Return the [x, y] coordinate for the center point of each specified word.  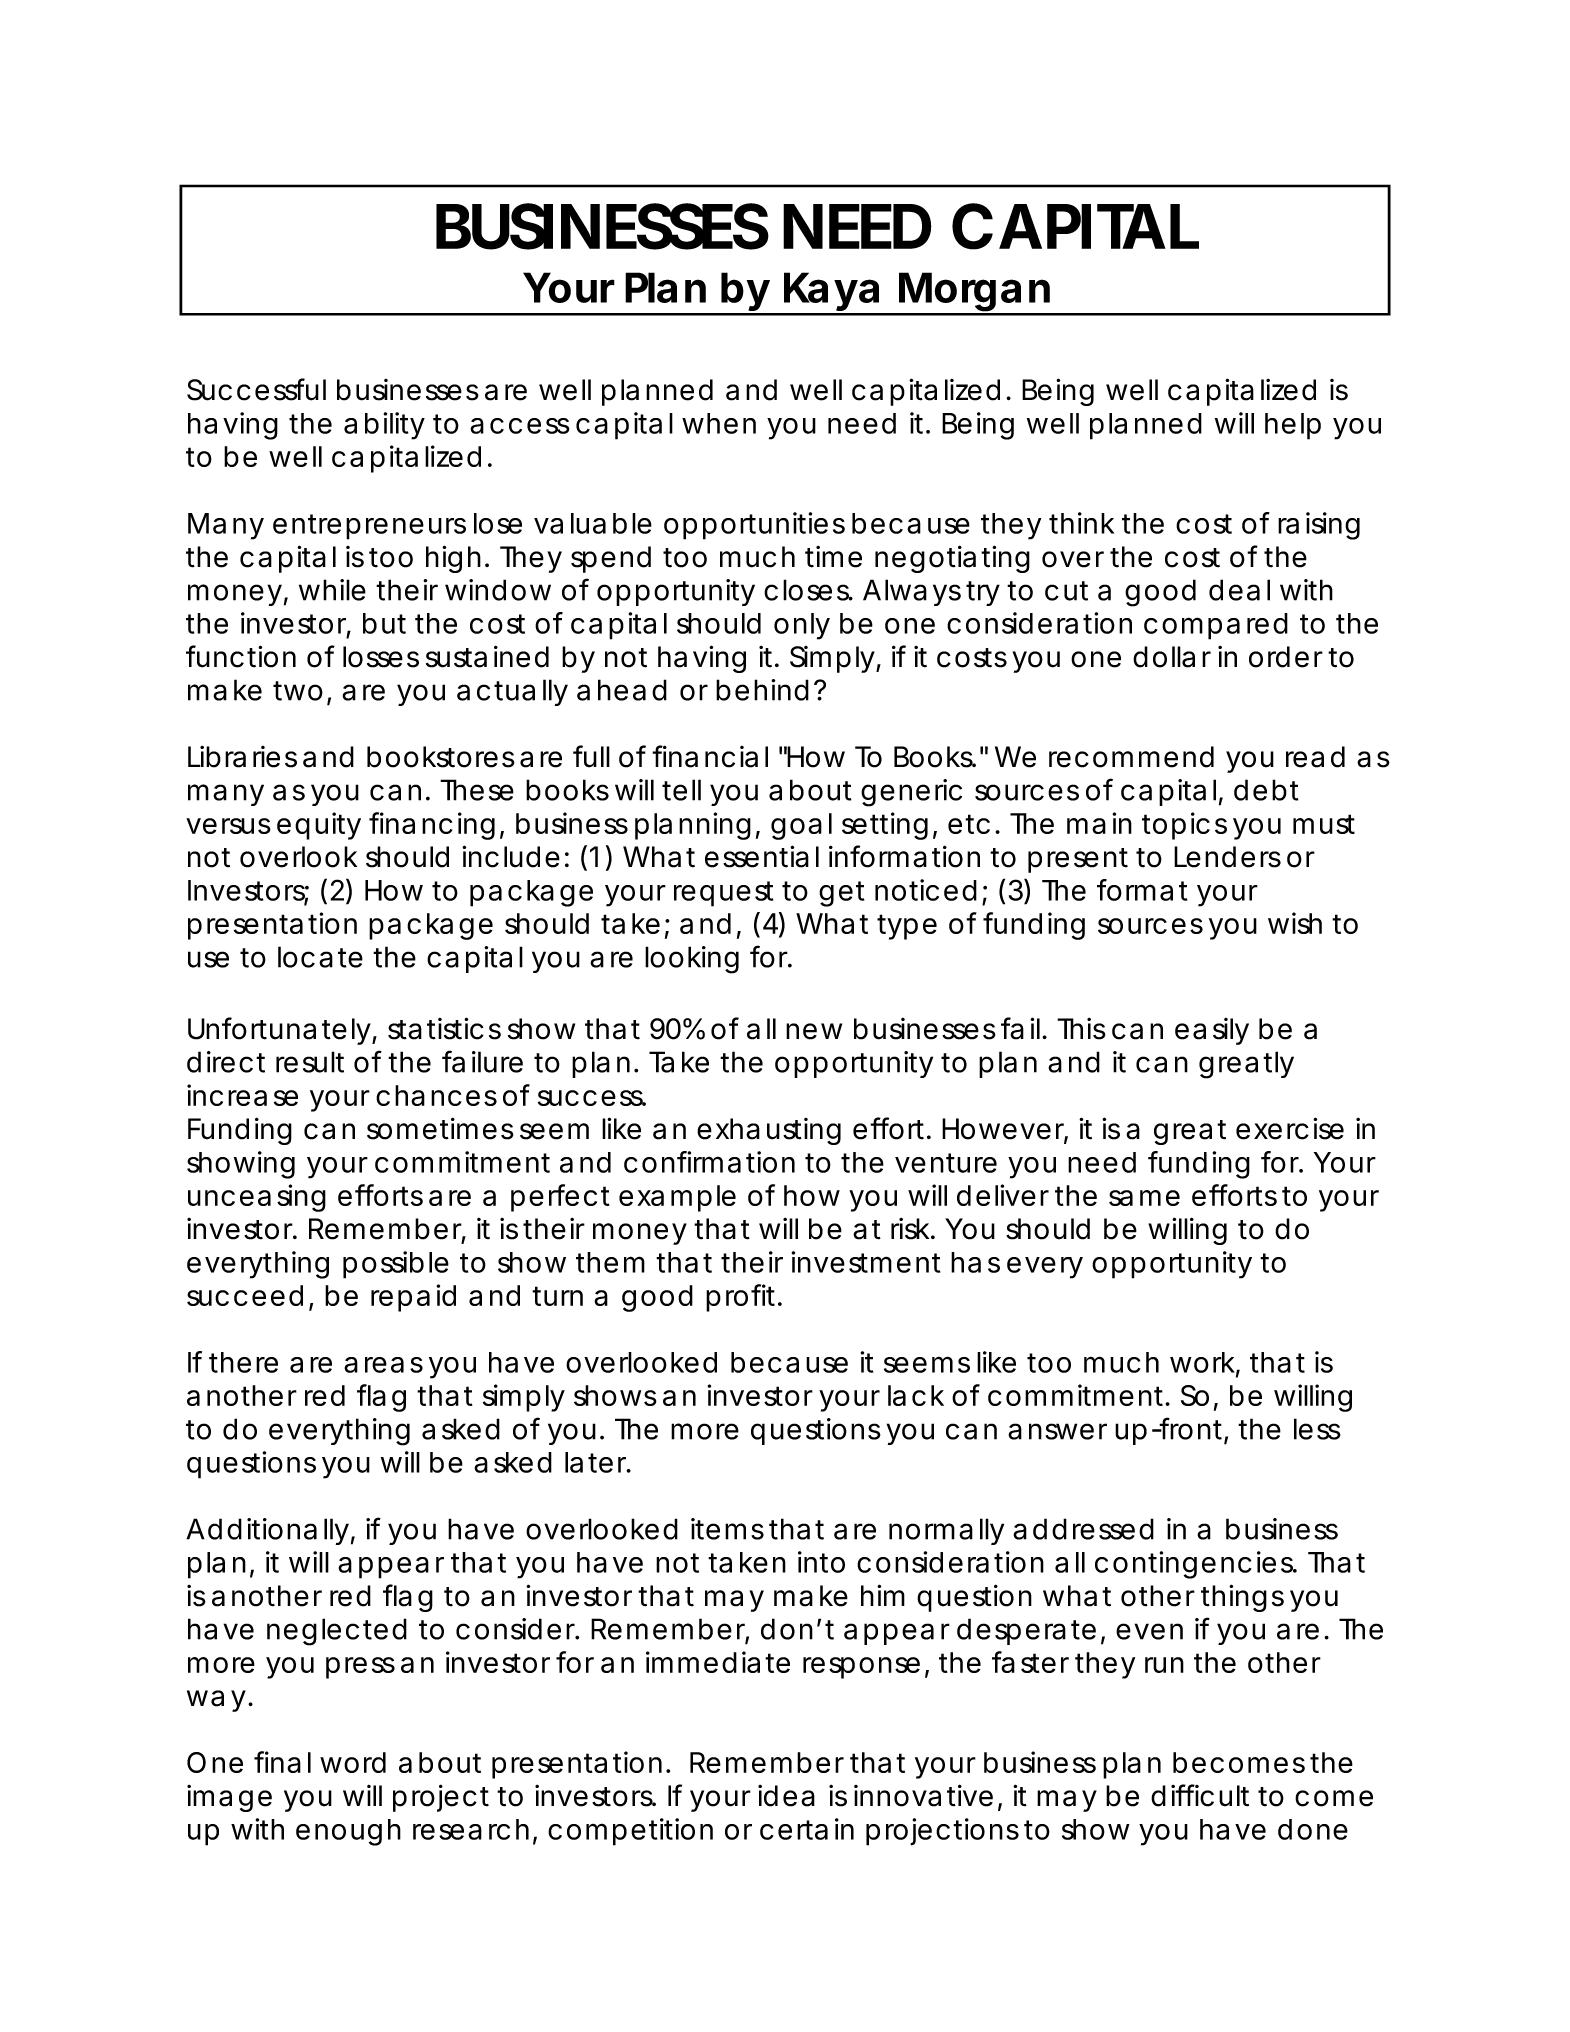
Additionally [267, 1531]
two [298, 691]
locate [320, 957]
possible [396, 1265]
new [814, 1031]
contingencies [1195, 1565]
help [1293, 426]
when [719, 423]
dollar [1172, 657]
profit [742, 1298]
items [727, 1529]
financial [710, 756]
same [1144, 1198]
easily [1212, 1031]
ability [384, 426]
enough [348, 1832]
